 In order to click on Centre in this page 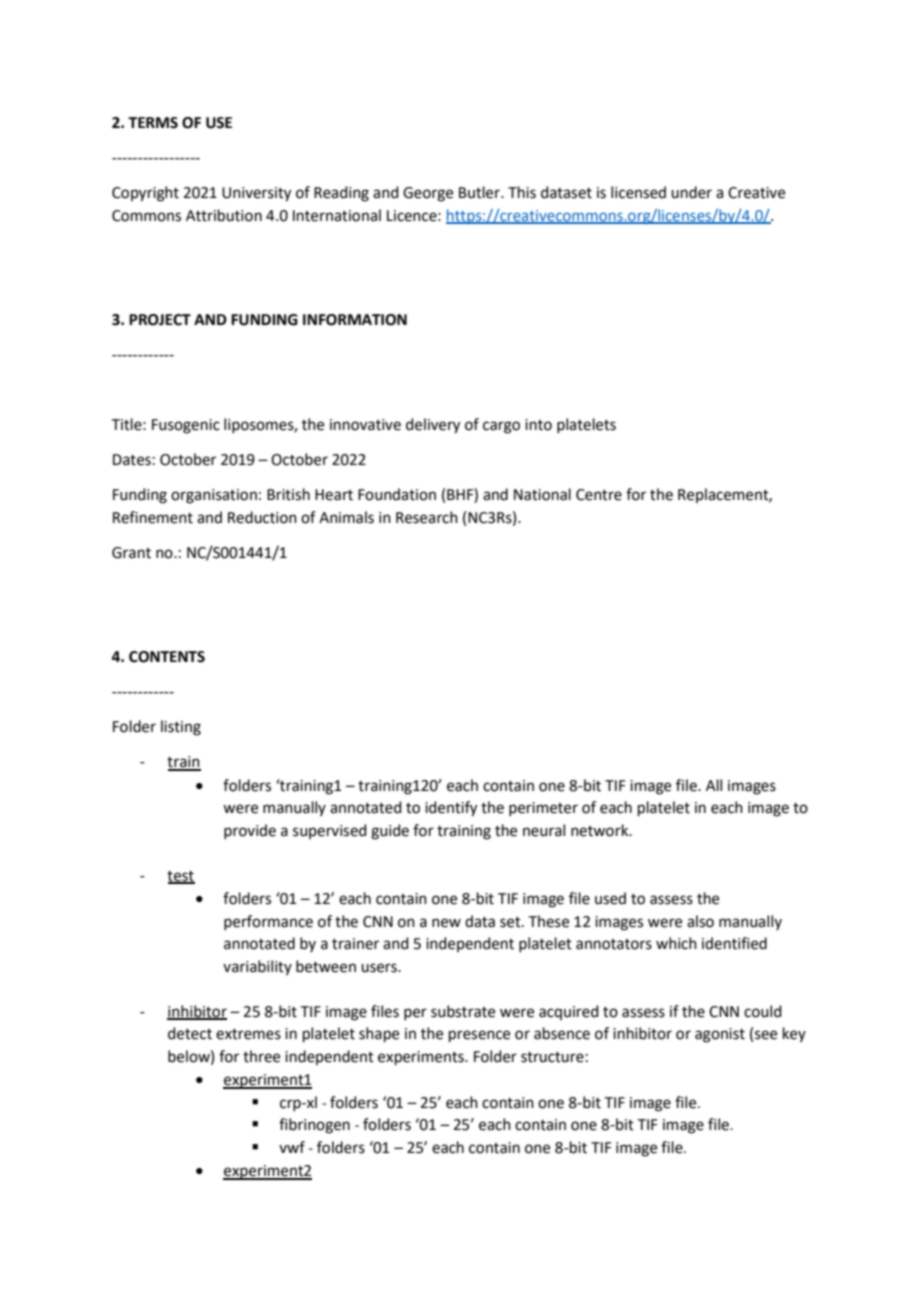, I will do `click(599, 495)`.
